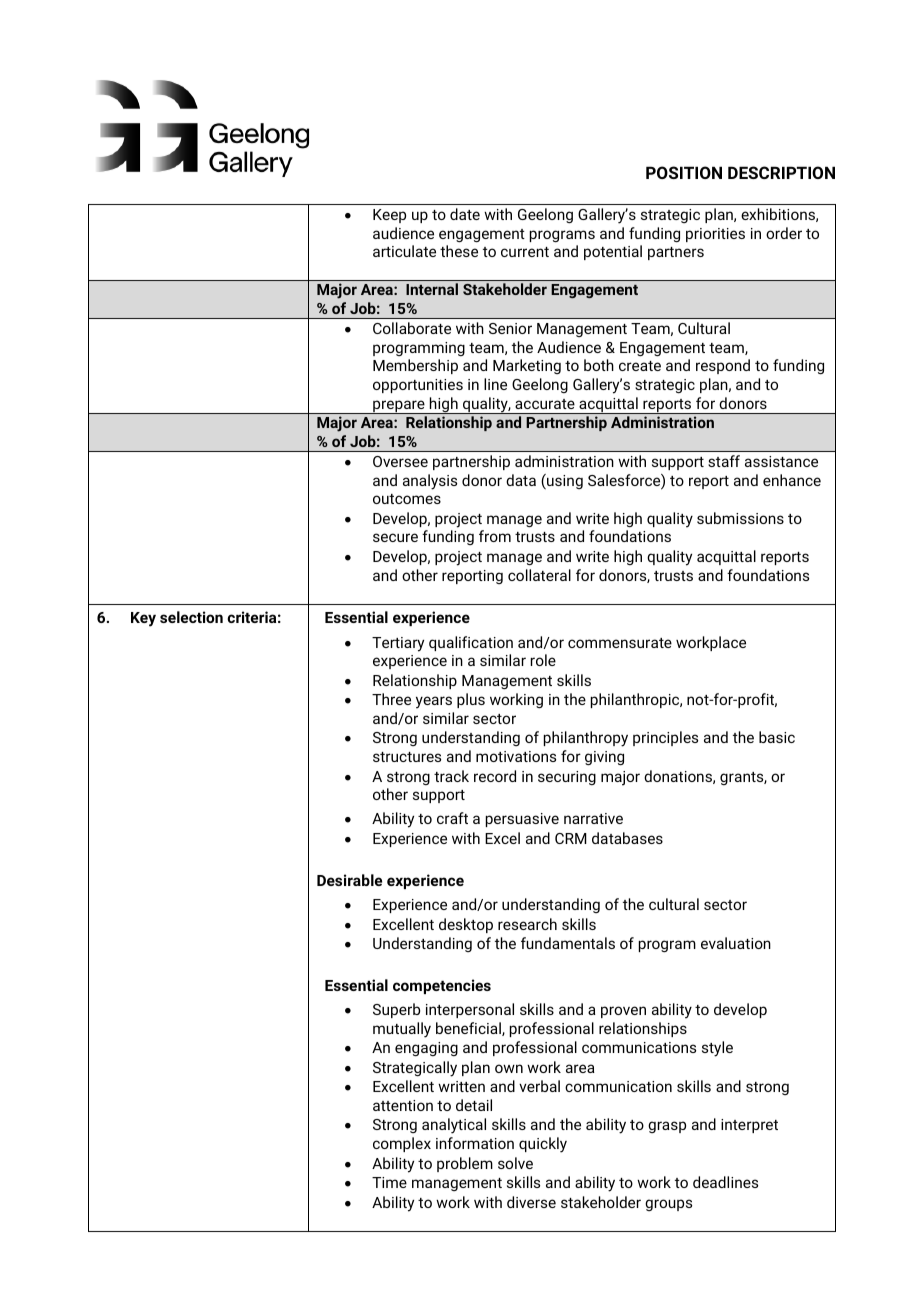 The height and width of the image is (1308, 924). I want to click on from, so click(495, 536).
